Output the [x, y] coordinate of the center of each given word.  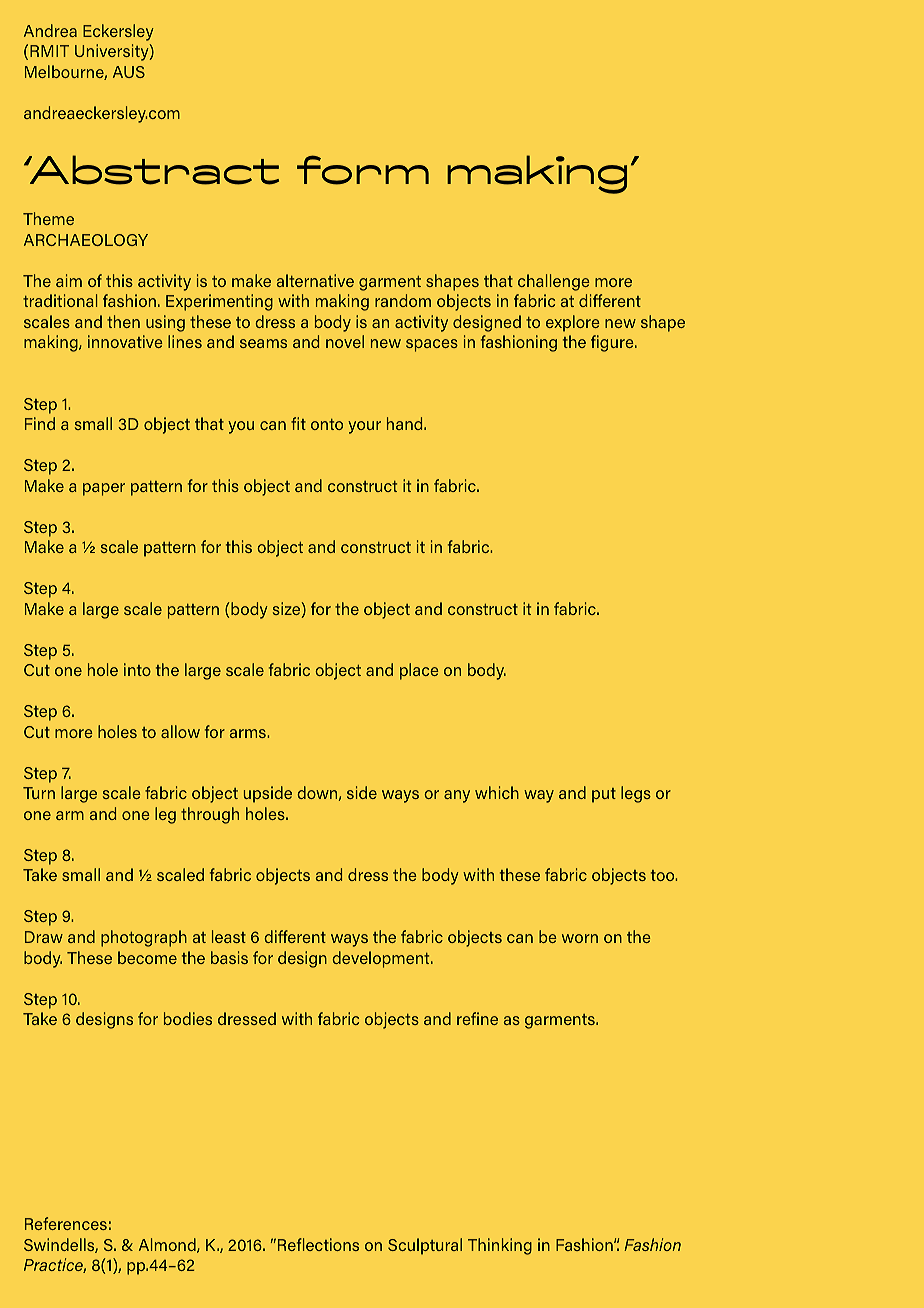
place [419, 671]
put [604, 795]
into [137, 669]
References [66, 1223]
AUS [129, 72]
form [363, 170]
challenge [554, 282]
